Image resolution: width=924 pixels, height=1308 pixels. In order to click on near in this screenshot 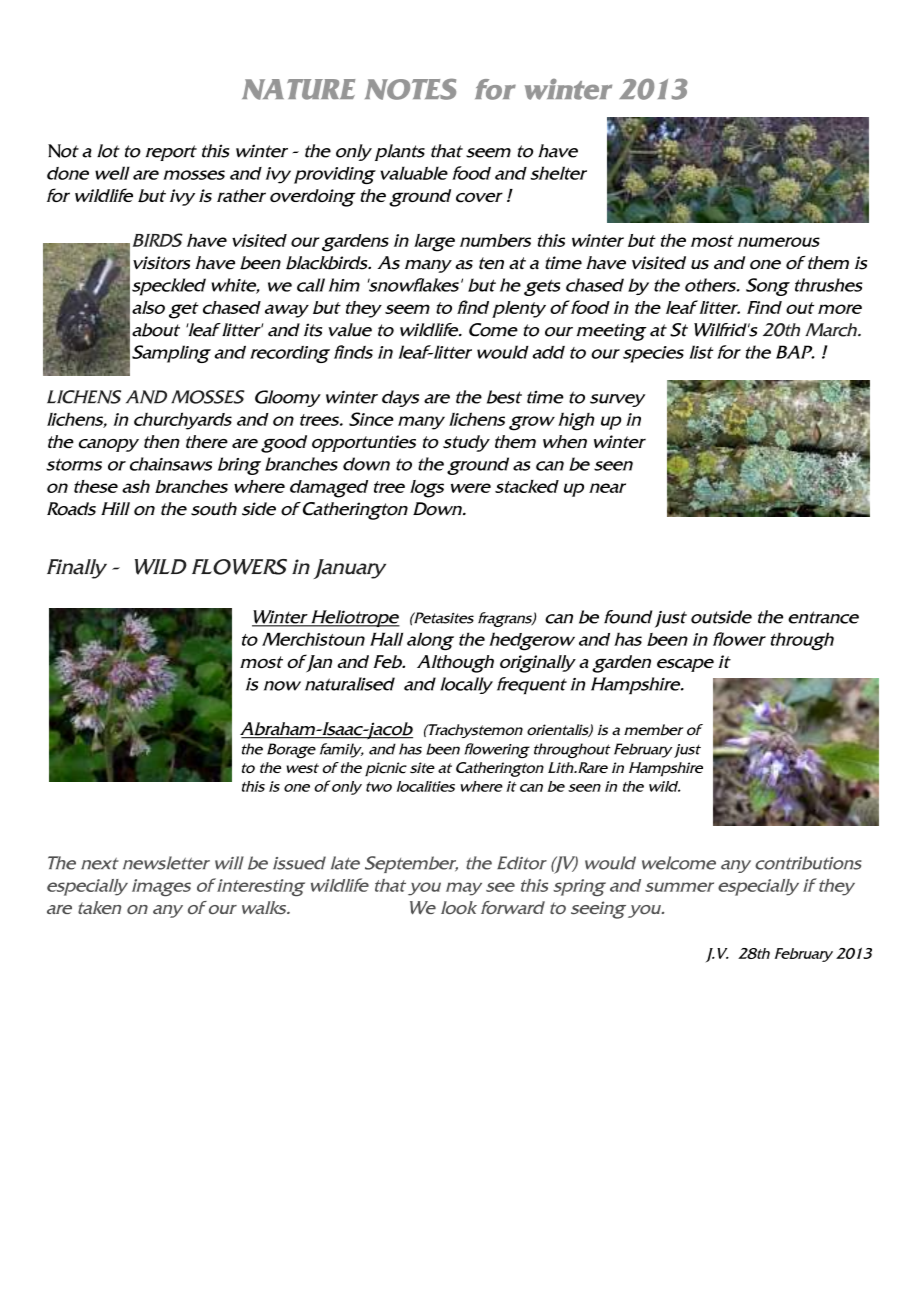, I will do `click(607, 488)`.
